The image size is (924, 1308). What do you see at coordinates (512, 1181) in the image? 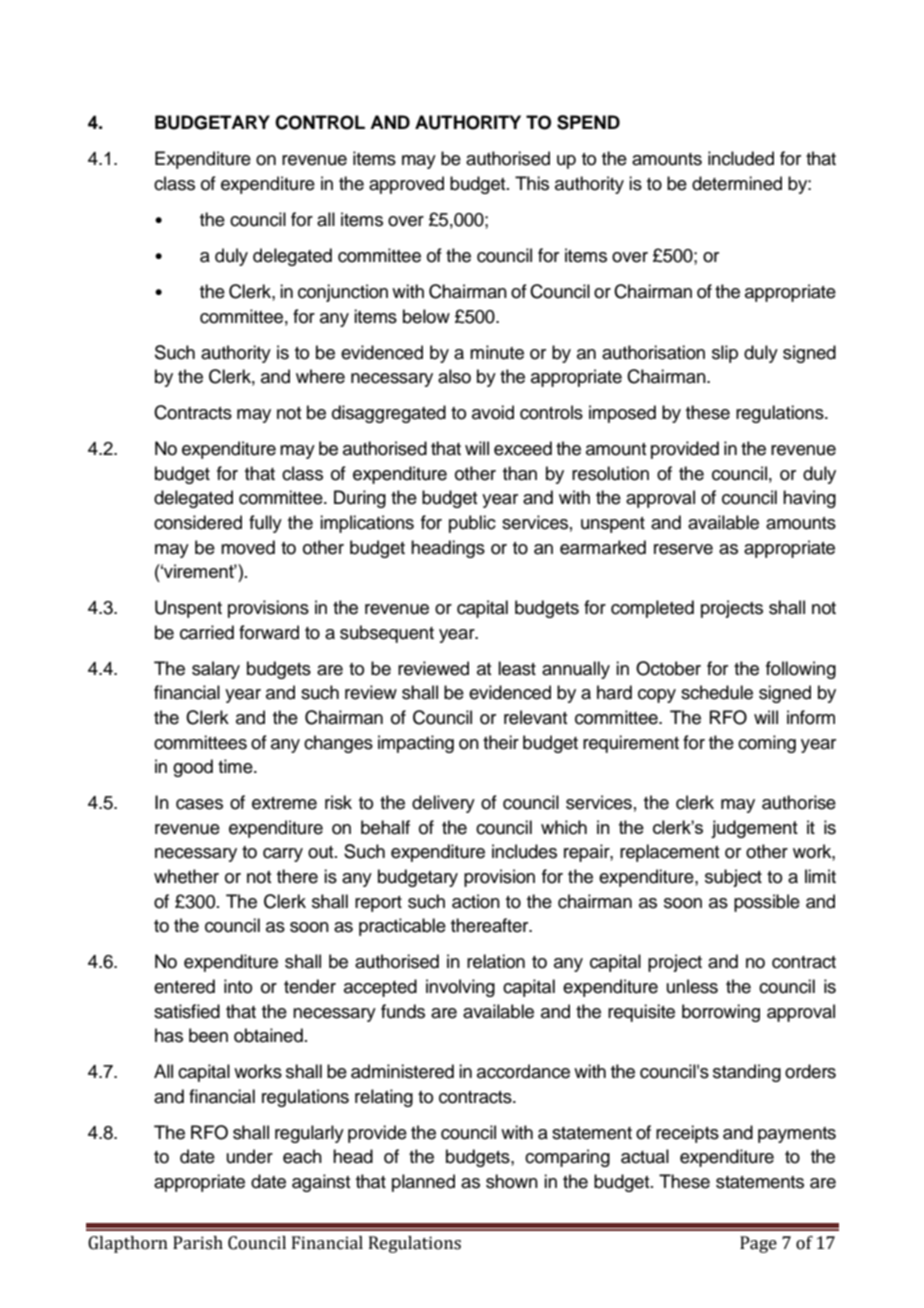
I see `shown` at bounding box center [512, 1181].
